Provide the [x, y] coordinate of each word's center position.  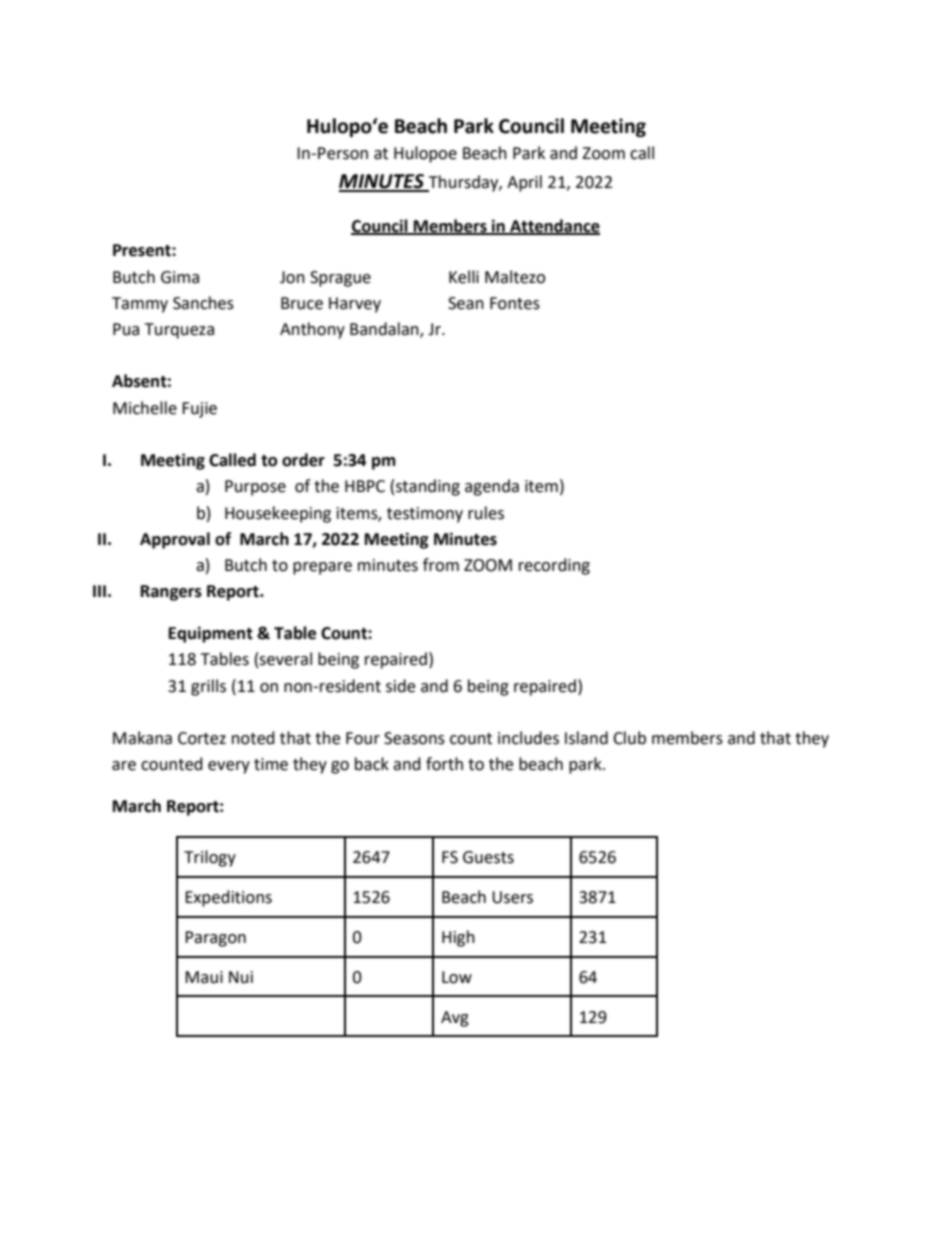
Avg [455, 1019]
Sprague [340, 279]
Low [457, 977]
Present [143, 250]
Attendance [554, 226]
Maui [204, 977]
